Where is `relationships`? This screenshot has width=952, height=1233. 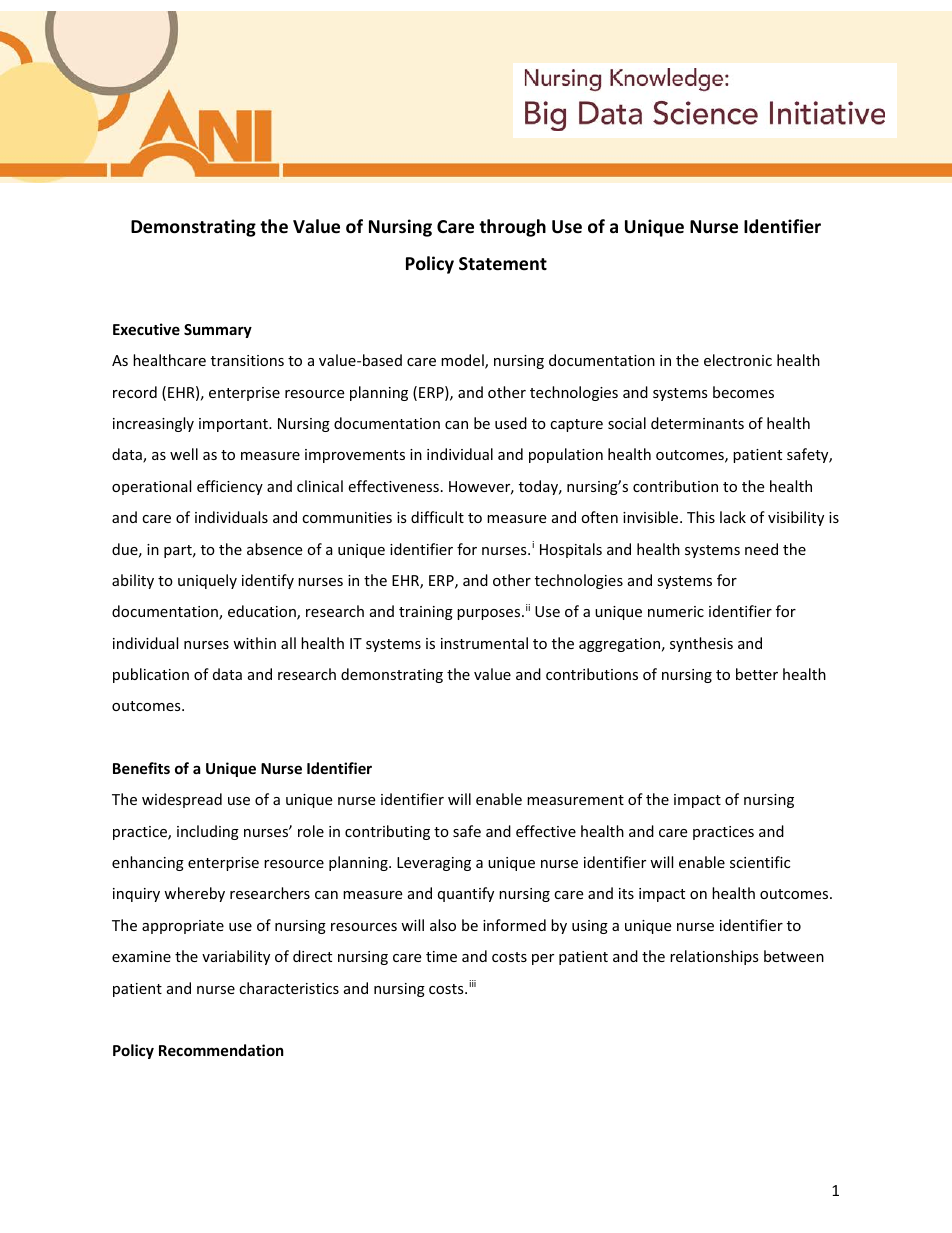 relationships is located at coordinates (714, 957).
